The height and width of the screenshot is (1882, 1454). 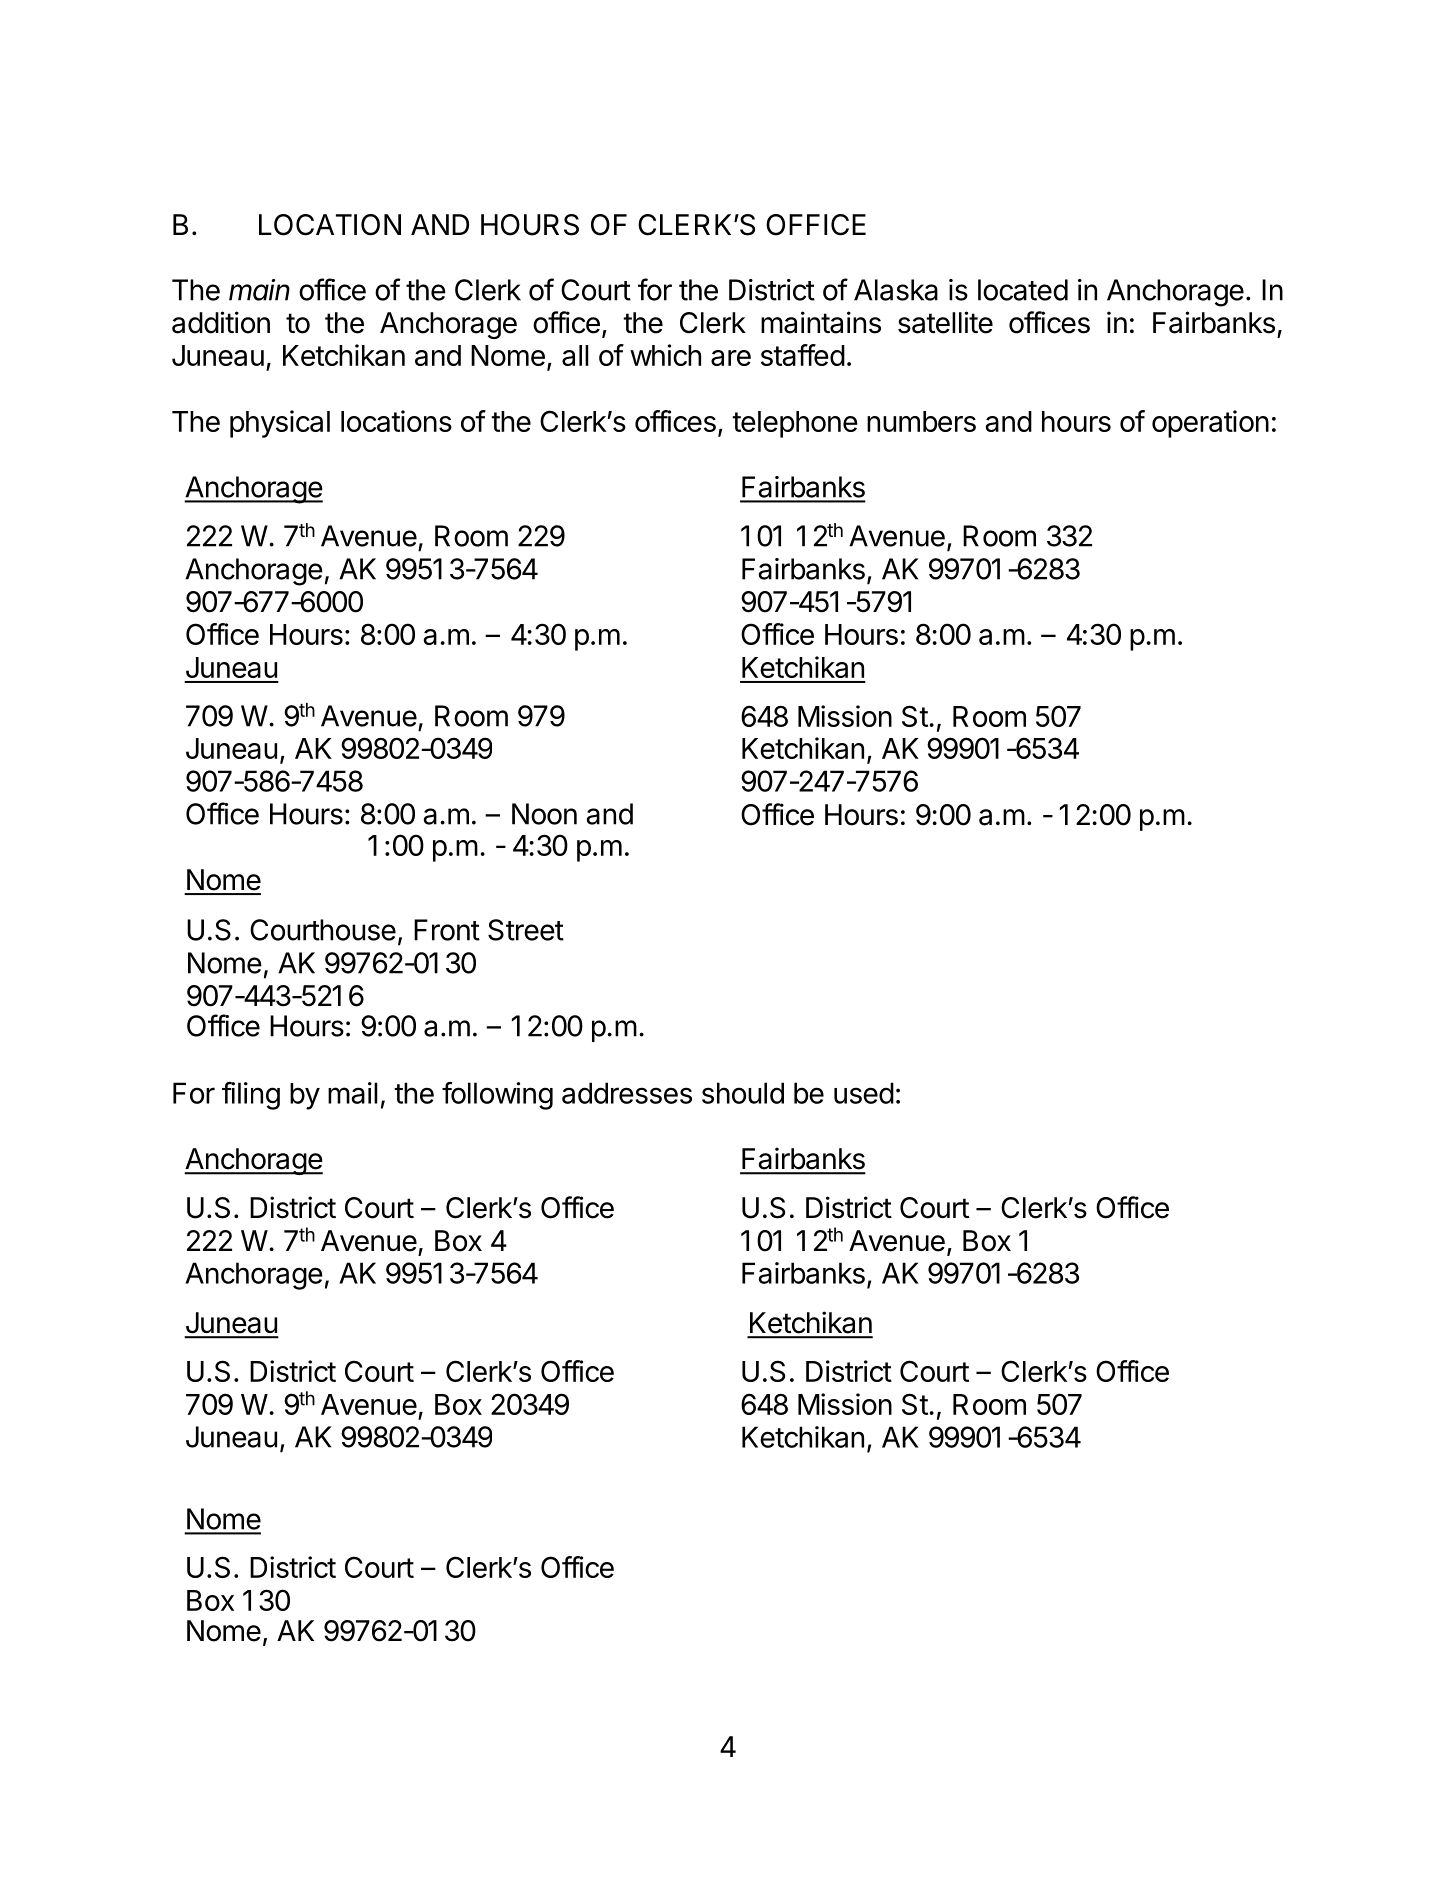 What do you see at coordinates (731, 358) in the screenshot?
I see `are` at bounding box center [731, 358].
